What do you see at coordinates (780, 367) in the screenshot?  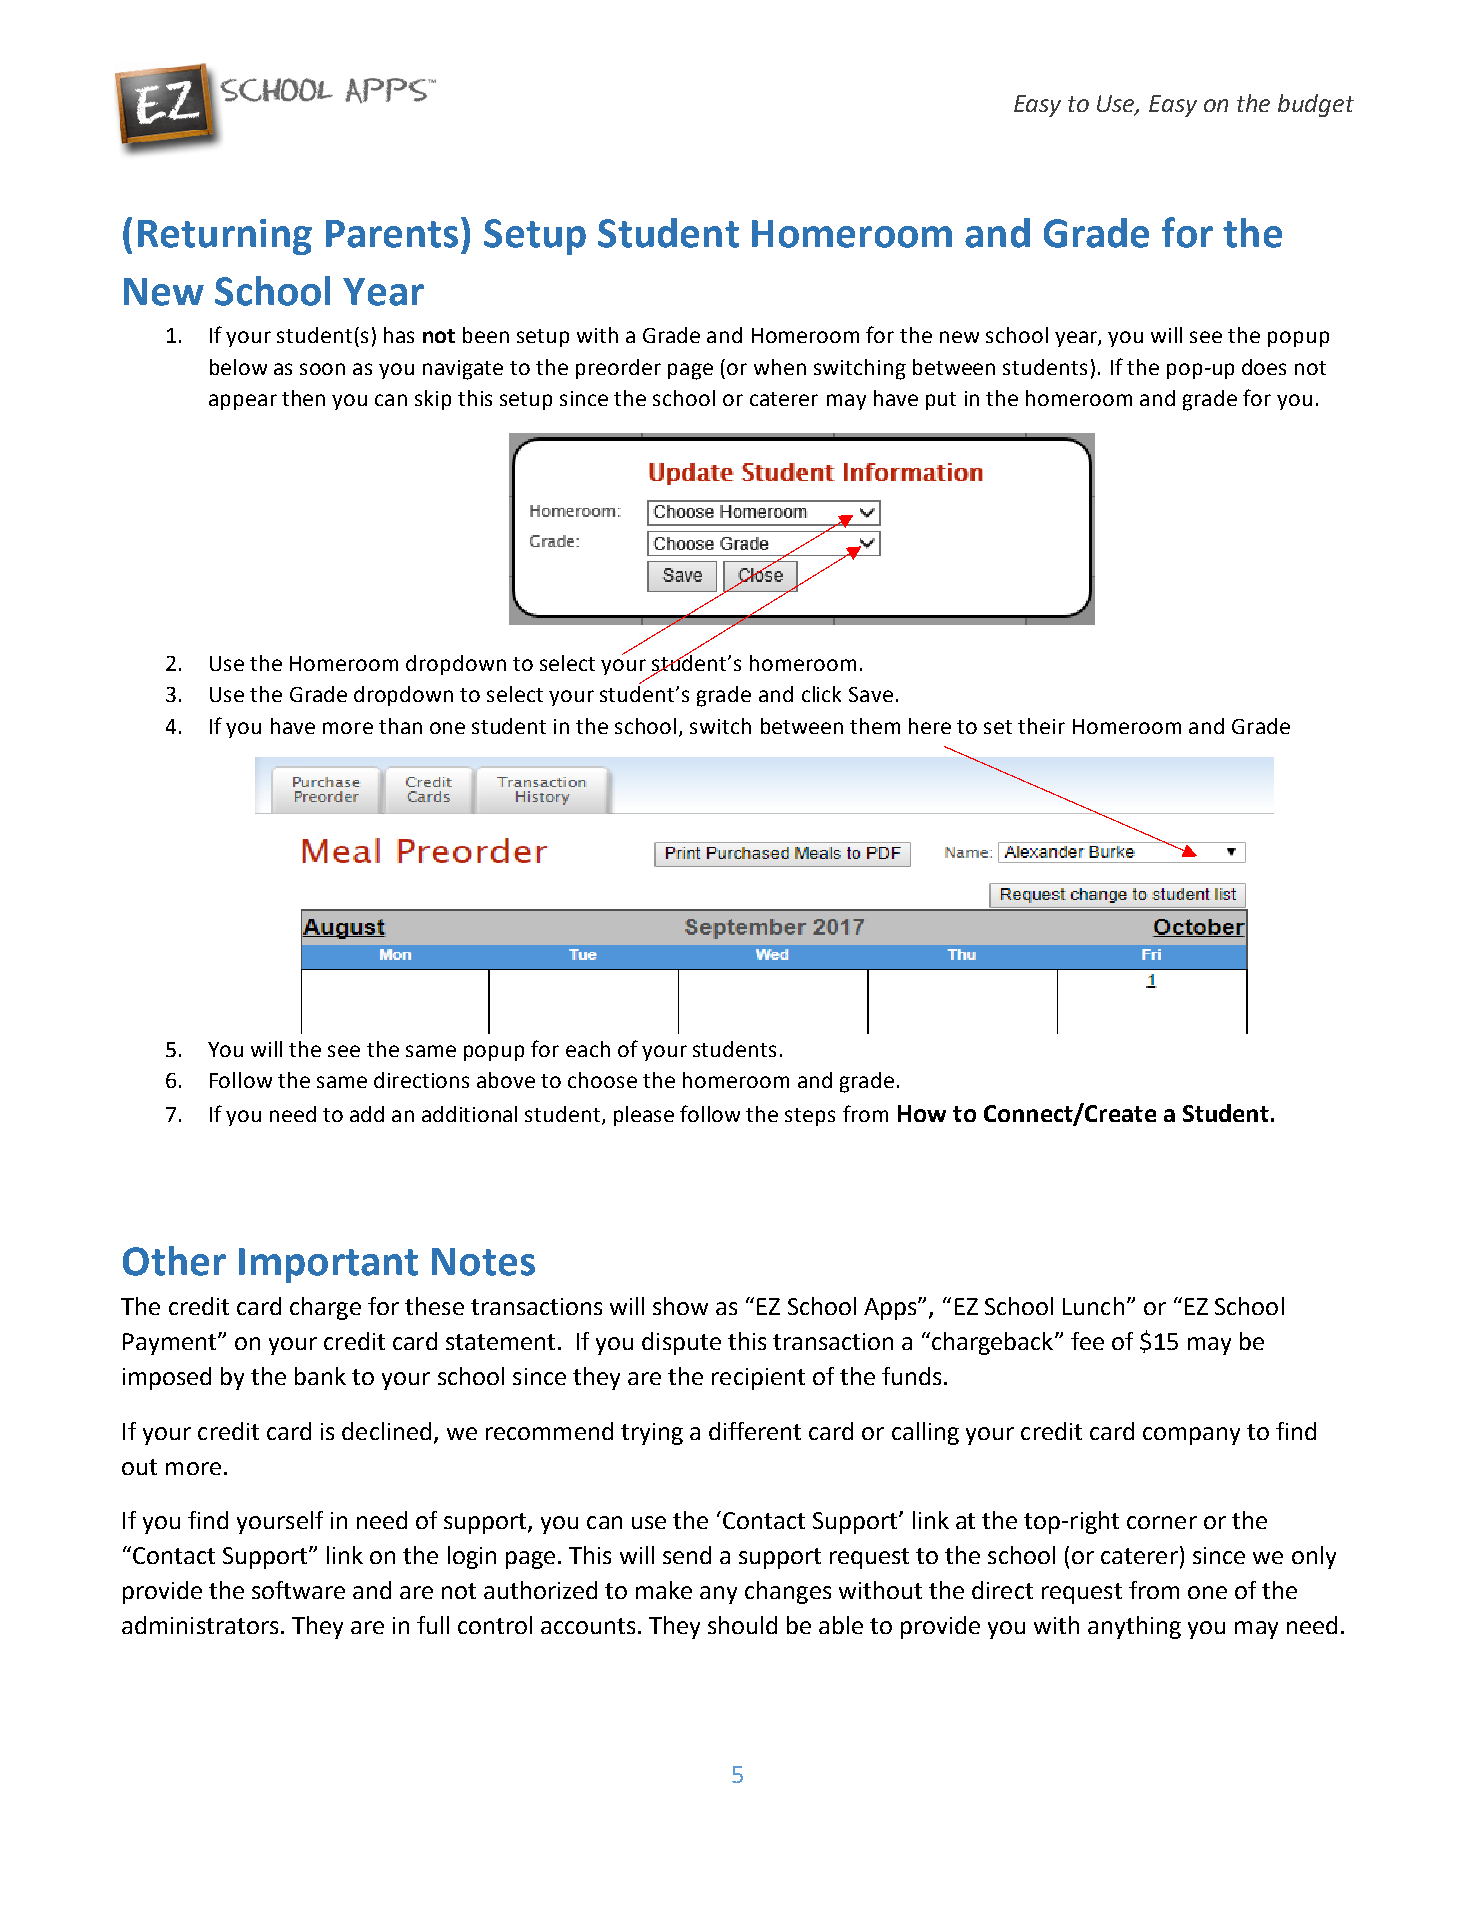 I see `when` at bounding box center [780, 367].
